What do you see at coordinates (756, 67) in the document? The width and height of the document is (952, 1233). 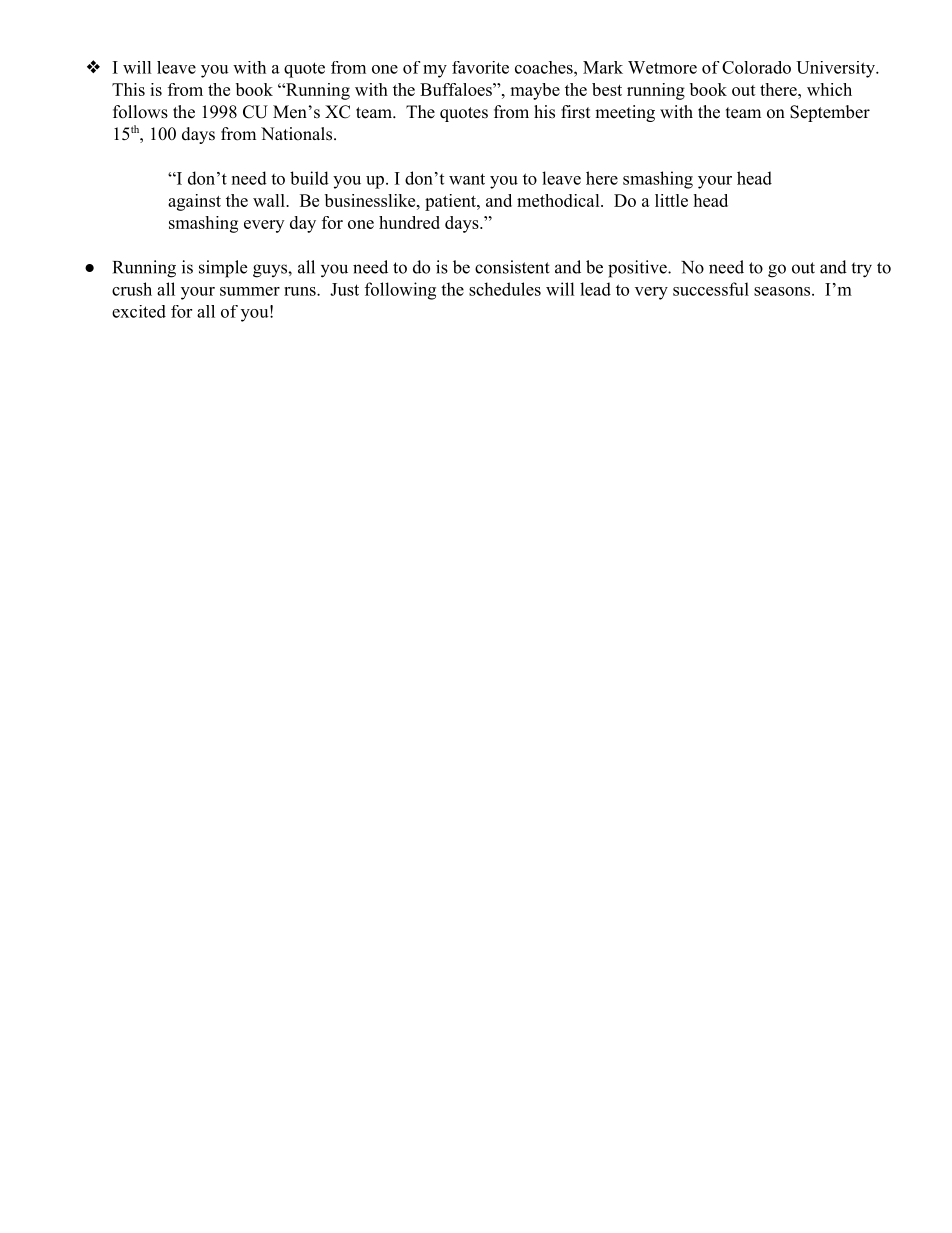 I see `Colorado` at bounding box center [756, 67].
